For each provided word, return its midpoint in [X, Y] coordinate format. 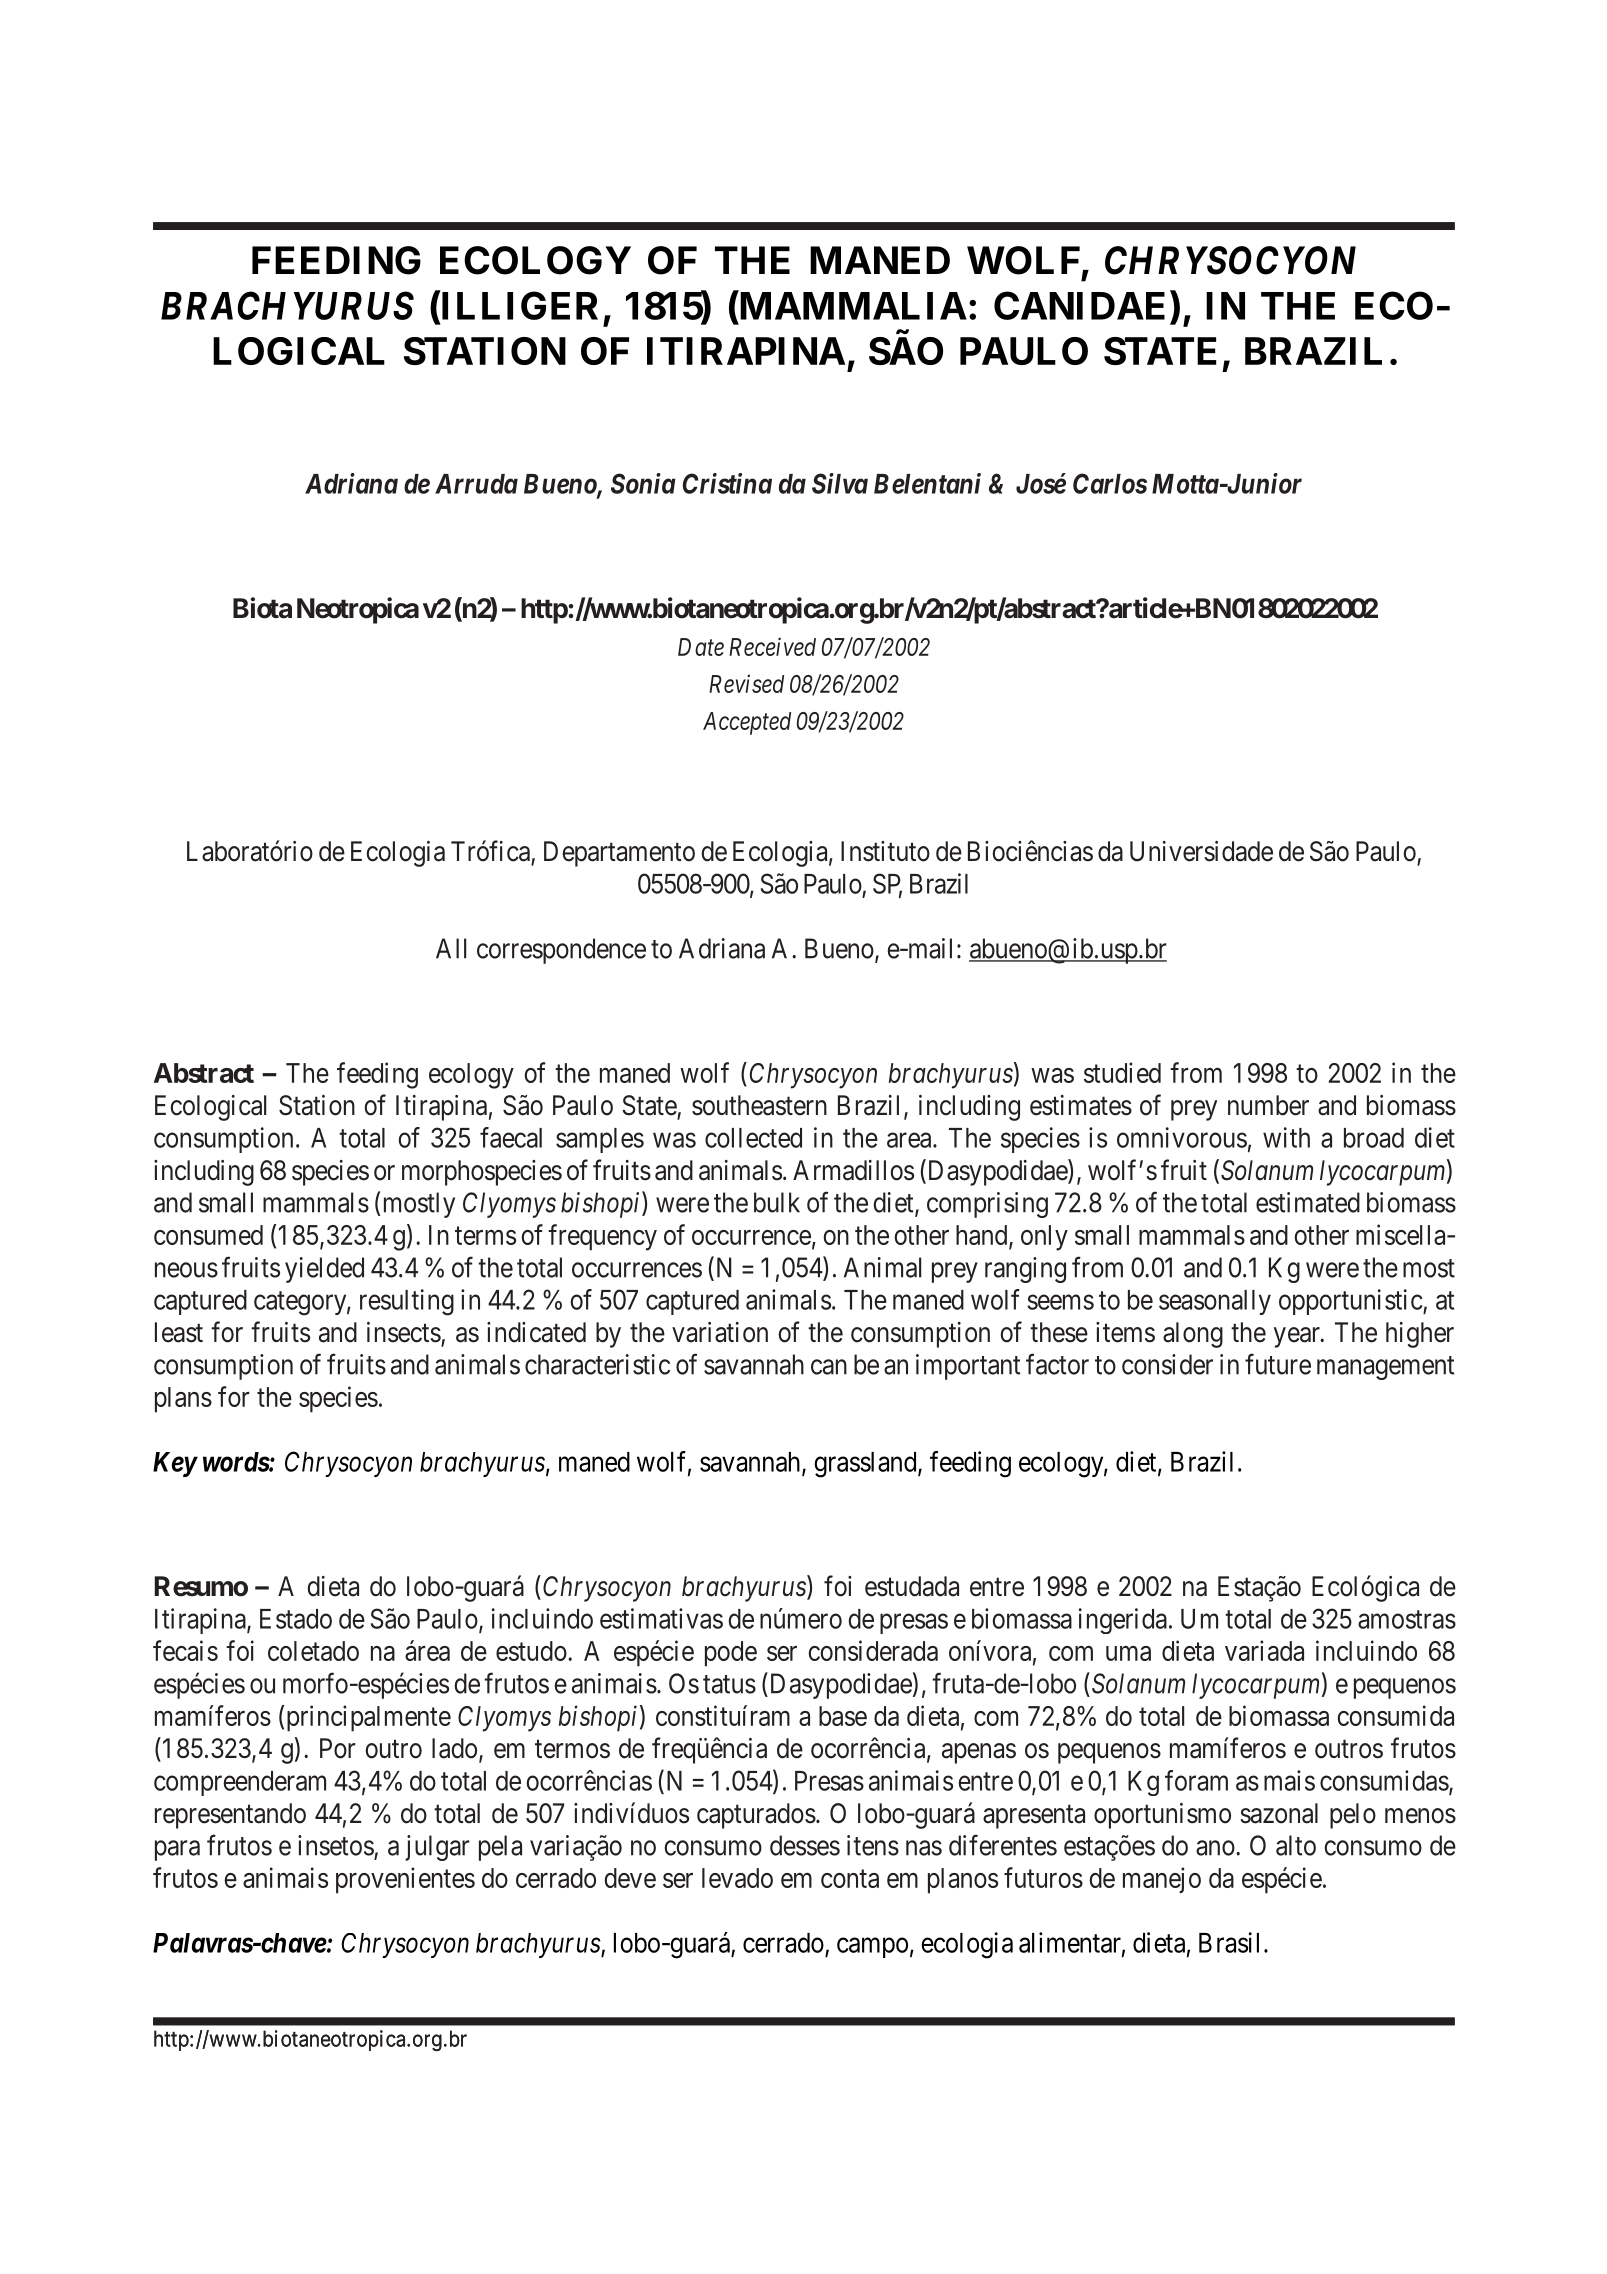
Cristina [727, 483]
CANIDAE [1079, 305]
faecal [511, 1137]
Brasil [1229, 1942]
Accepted [747, 723]
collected [753, 1138]
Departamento [619, 854]
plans [183, 1400]
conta [850, 1879]
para [177, 1850]
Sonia [643, 483]
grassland [866, 1465]
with [1286, 1137]
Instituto [885, 851]
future [1278, 1364]
